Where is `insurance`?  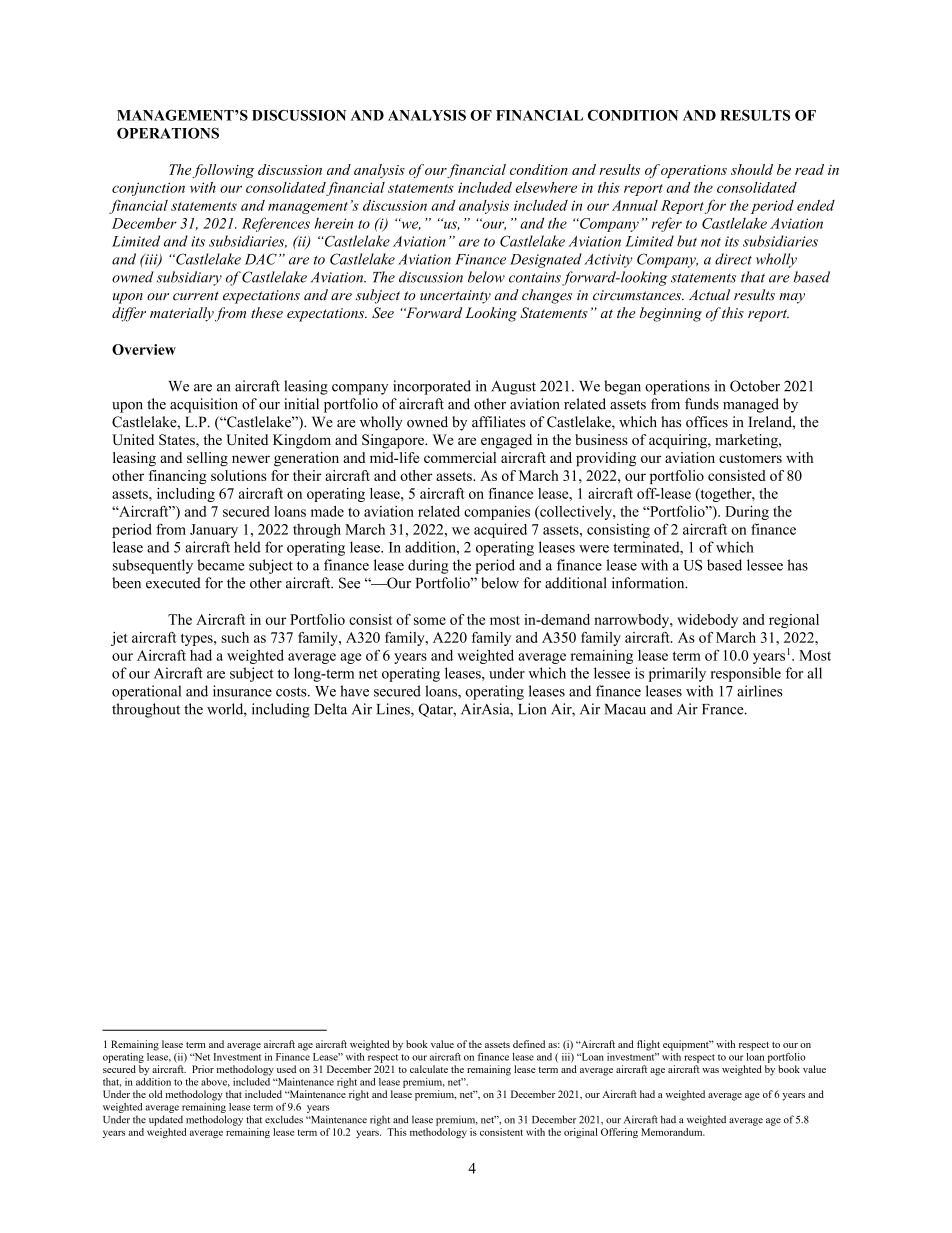
insurance is located at coordinates (242, 691).
